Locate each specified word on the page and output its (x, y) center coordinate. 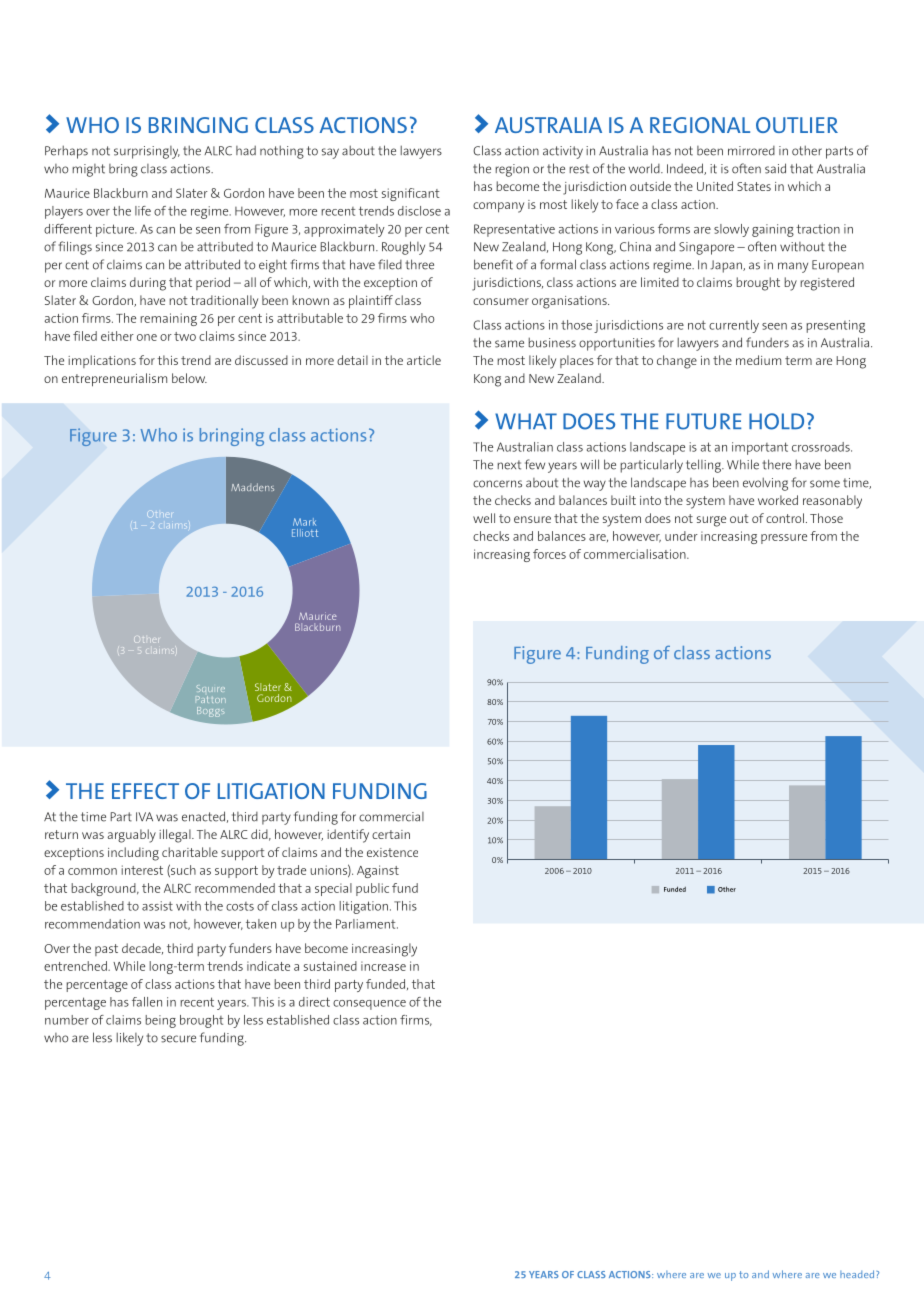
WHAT (526, 421)
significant (411, 194)
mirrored (751, 151)
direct (314, 1002)
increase (383, 966)
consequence (369, 1005)
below (189, 378)
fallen (147, 1002)
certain (391, 834)
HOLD (776, 421)
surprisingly (147, 152)
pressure (784, 539)
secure (178, 1039)
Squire (210, 691)
